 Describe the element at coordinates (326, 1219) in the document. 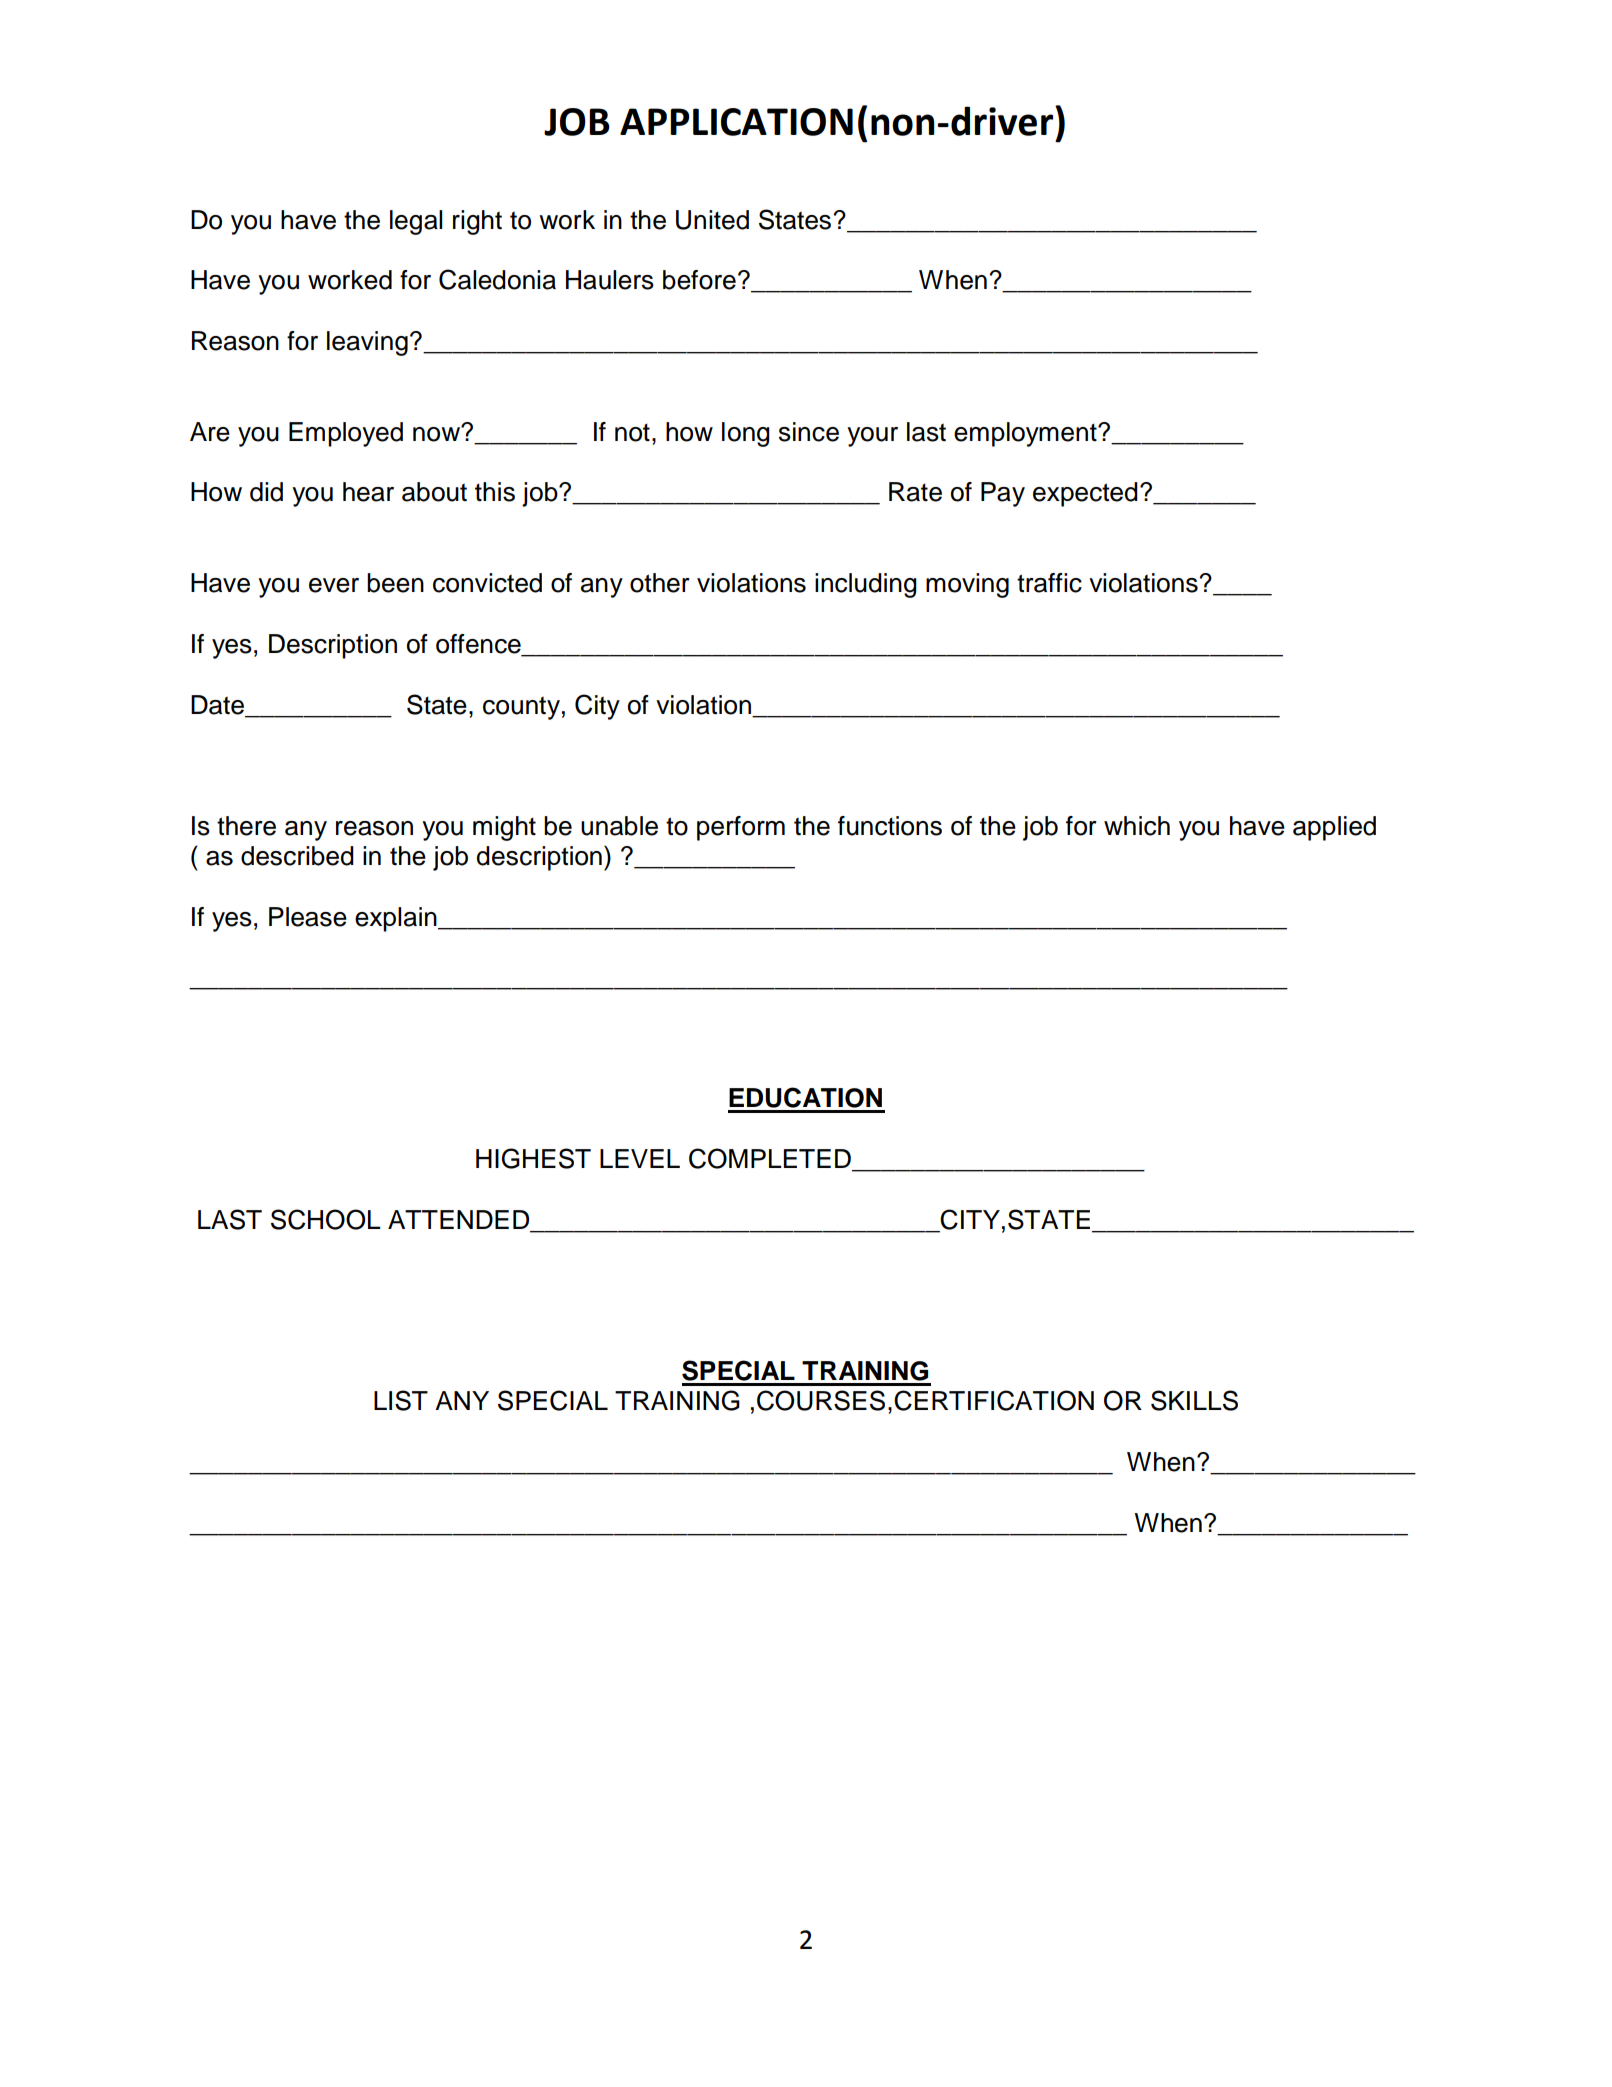

I see `SCHOOL` at that location.
